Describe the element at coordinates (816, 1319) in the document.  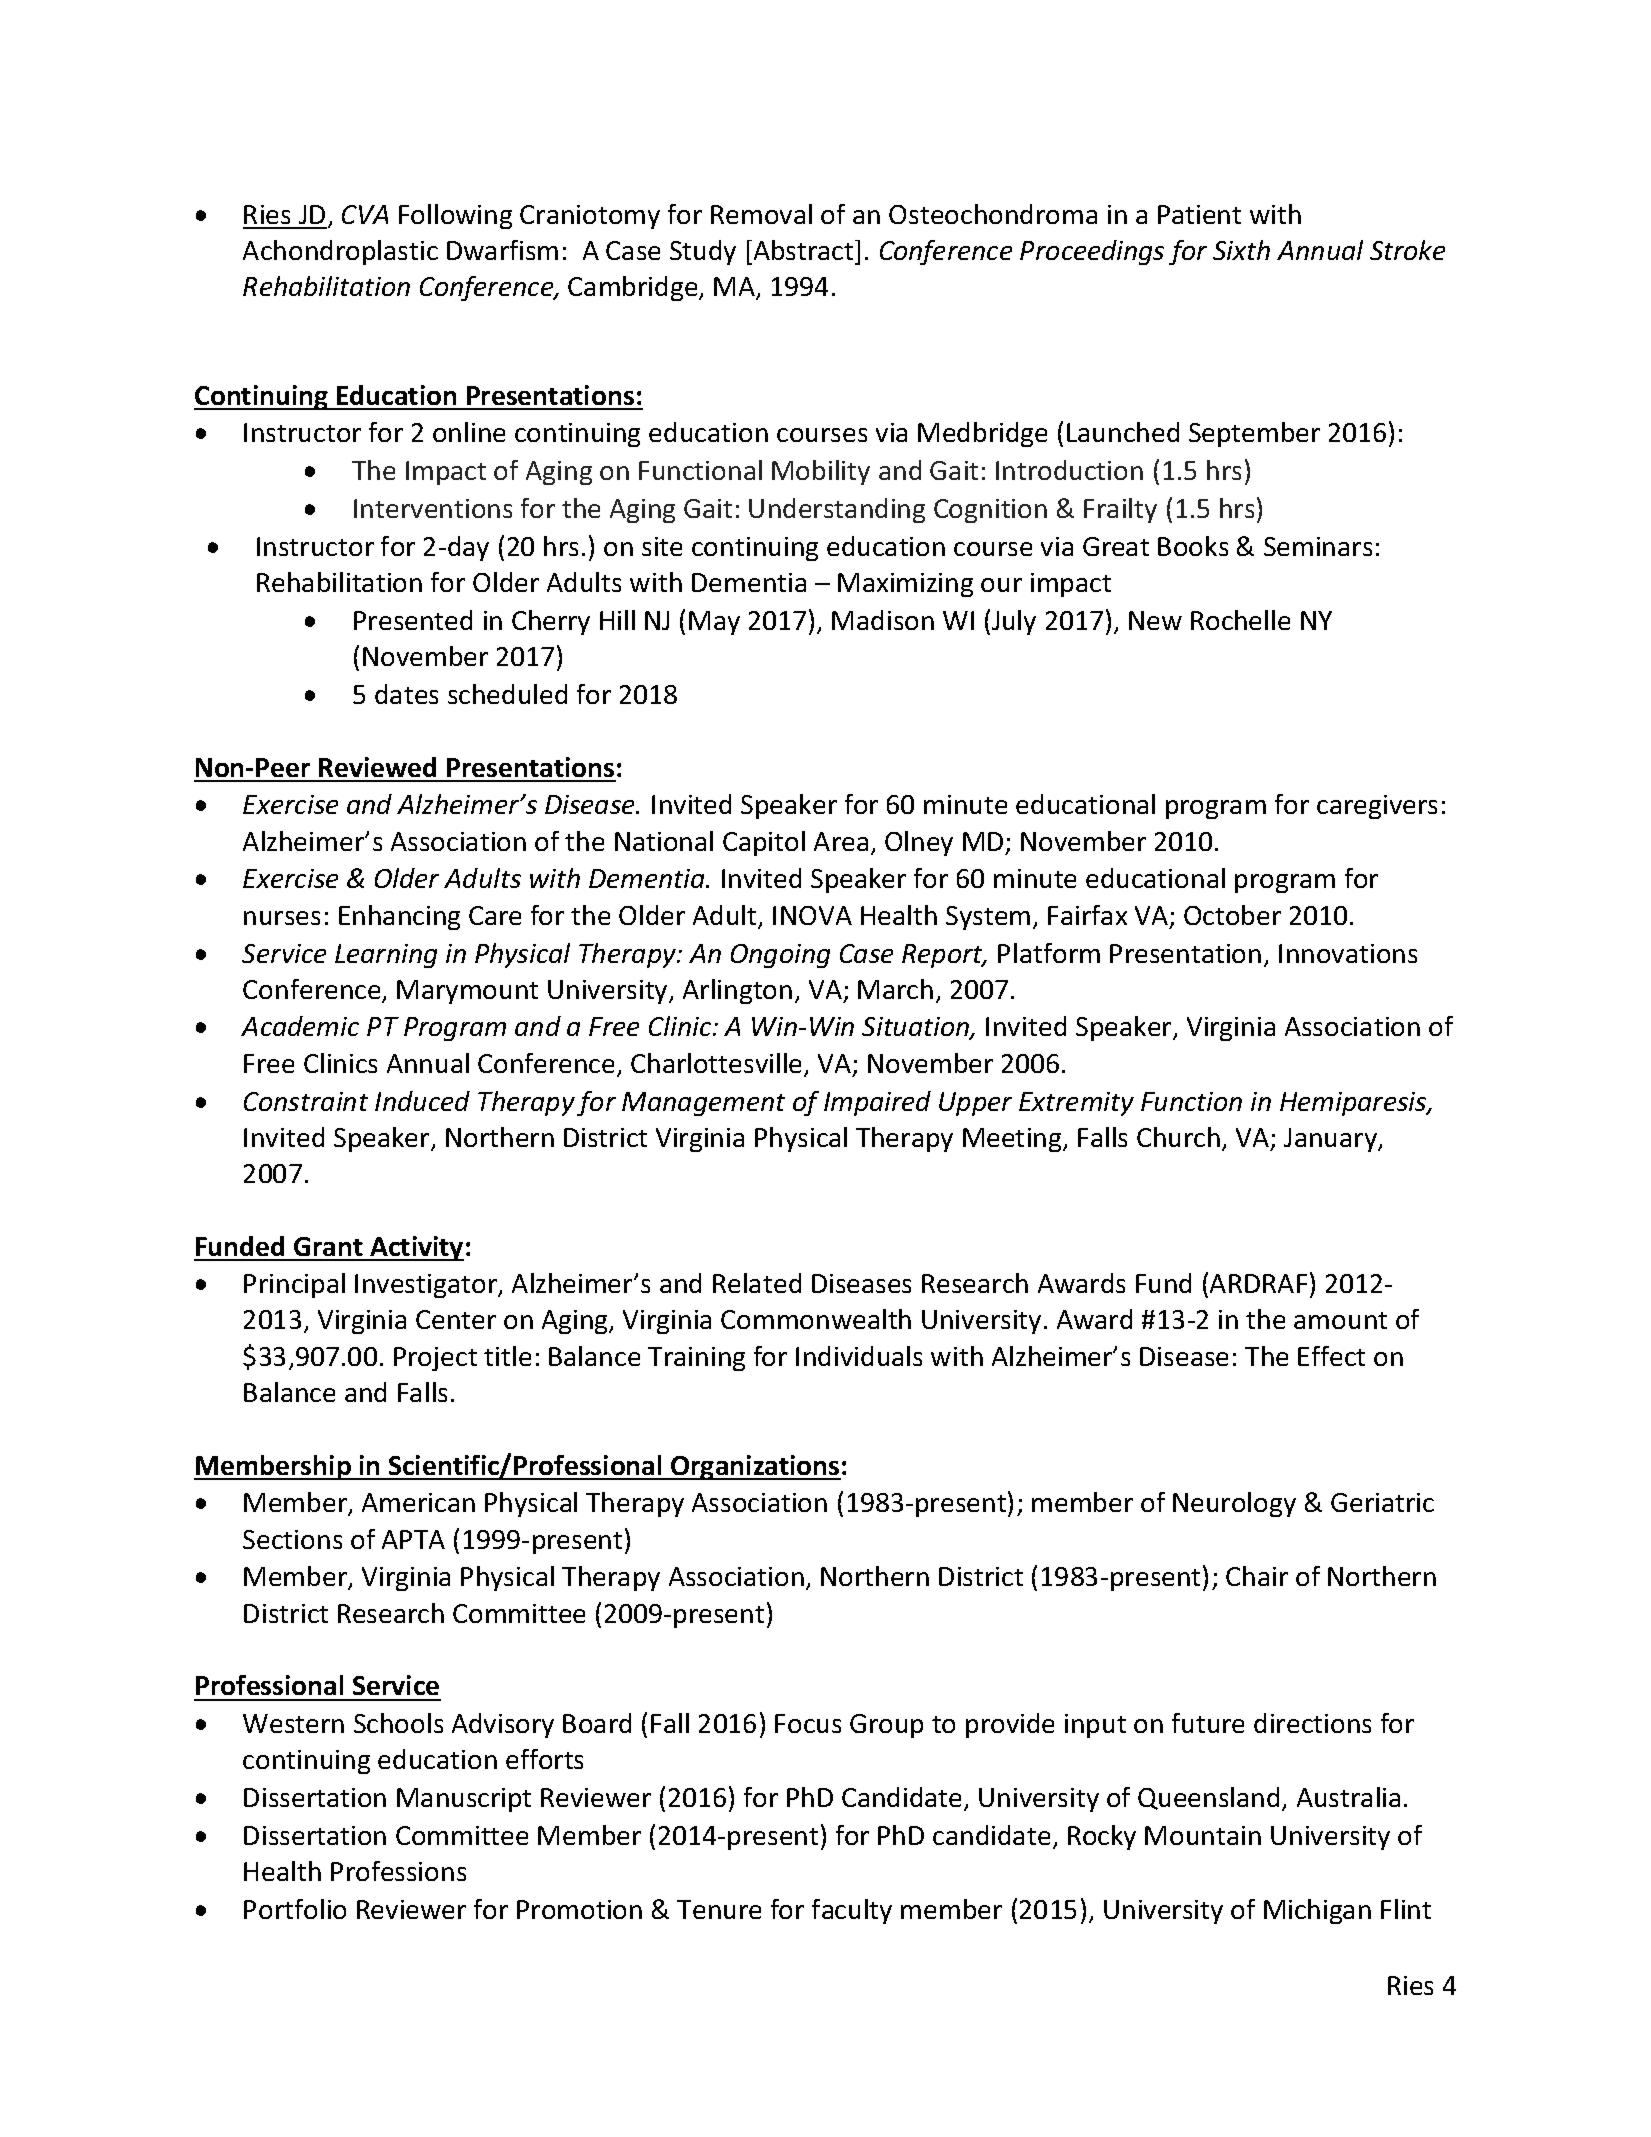
I see `Commonwealth` at that location.
